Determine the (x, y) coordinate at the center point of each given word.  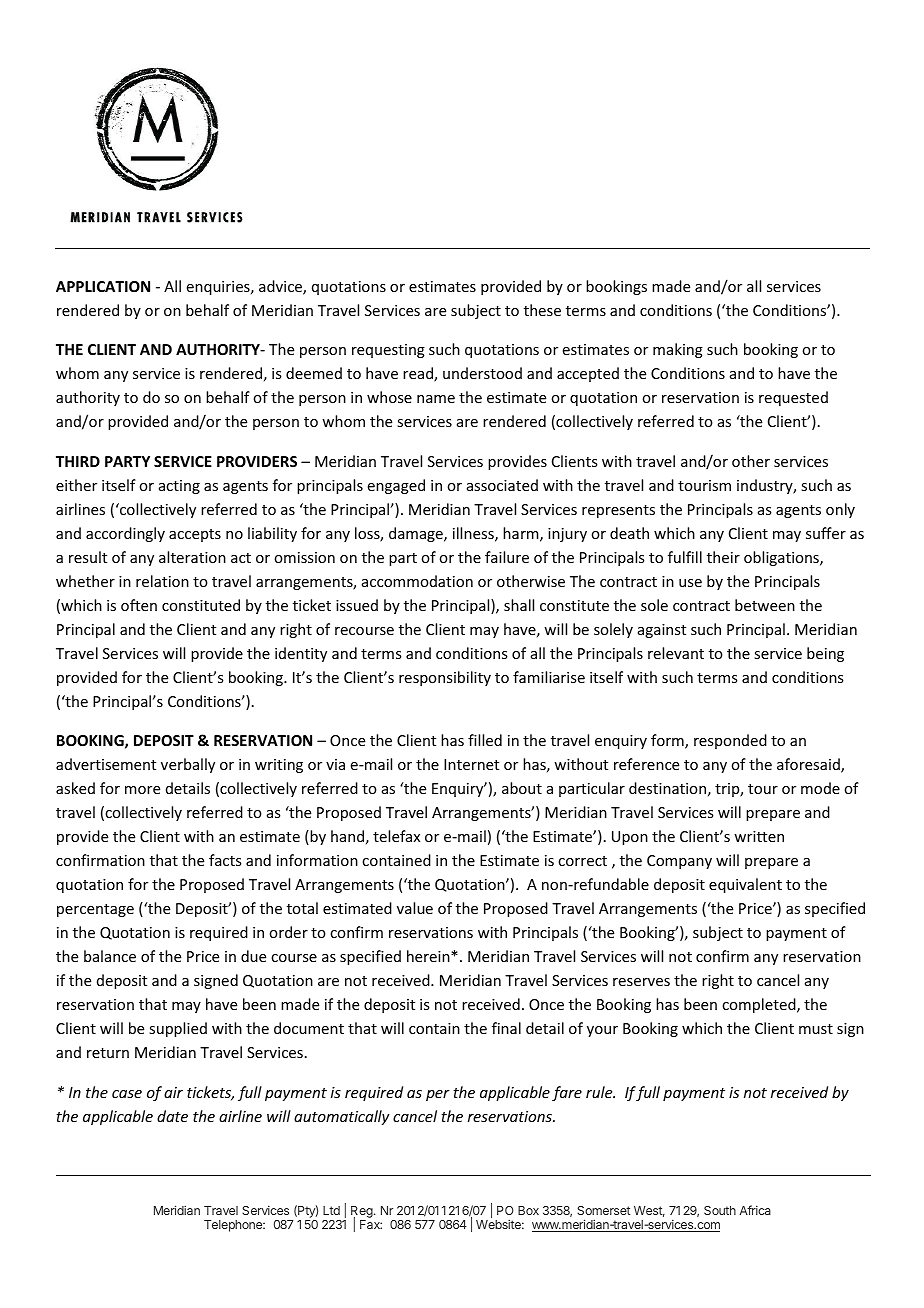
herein (429, 956)
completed (760, 1005)
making (678, 350)
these (542, 310)
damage (417, 534)
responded (730, 741)
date (172, 1116)
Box (528, 1210)
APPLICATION (103, 286)
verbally (188, 765)
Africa (755, 1210)
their (723, 557)
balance (110, 956)
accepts (195, 535)
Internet (471, 764)
